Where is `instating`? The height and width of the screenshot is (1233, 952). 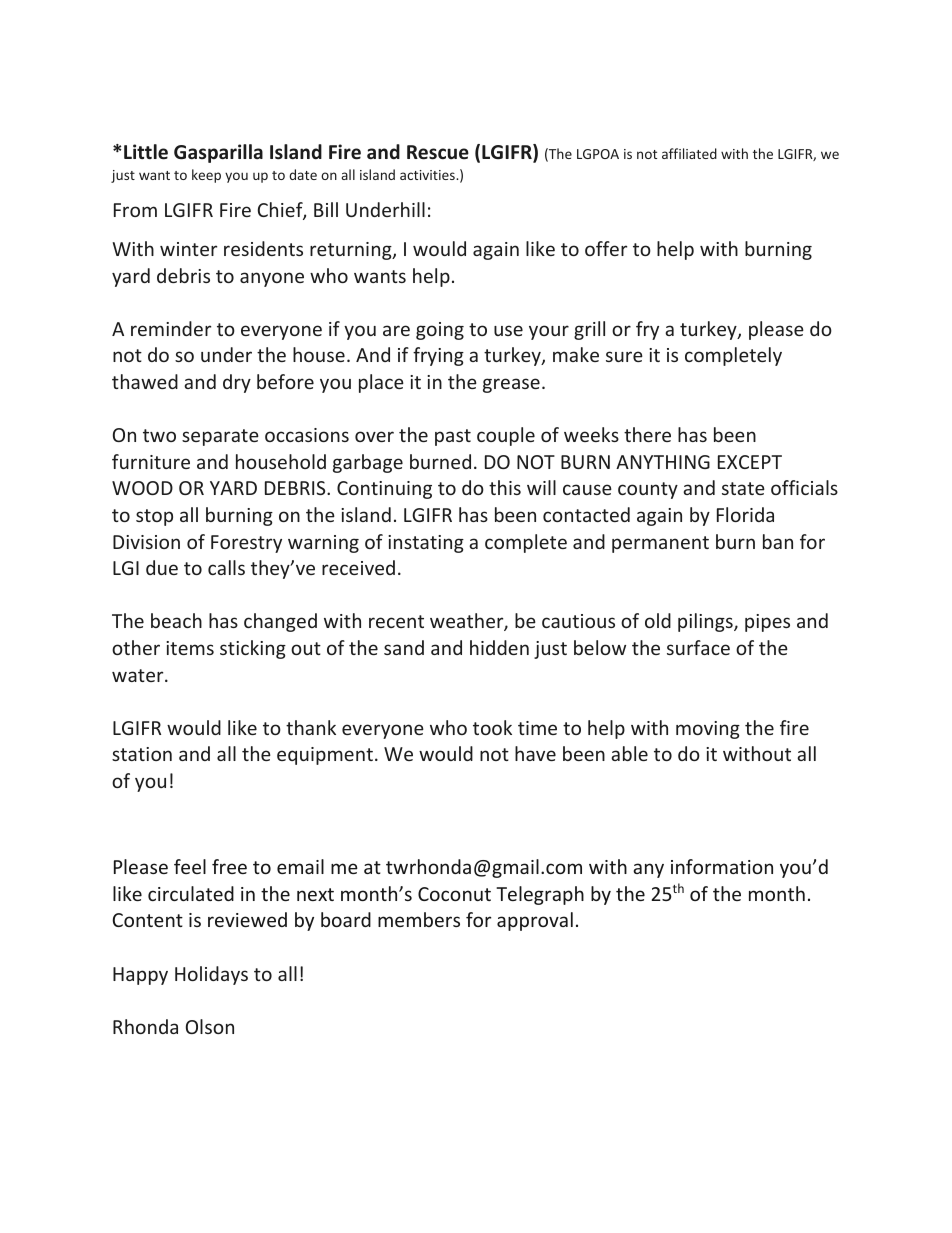 instating is located at coordinates (426, 544).
